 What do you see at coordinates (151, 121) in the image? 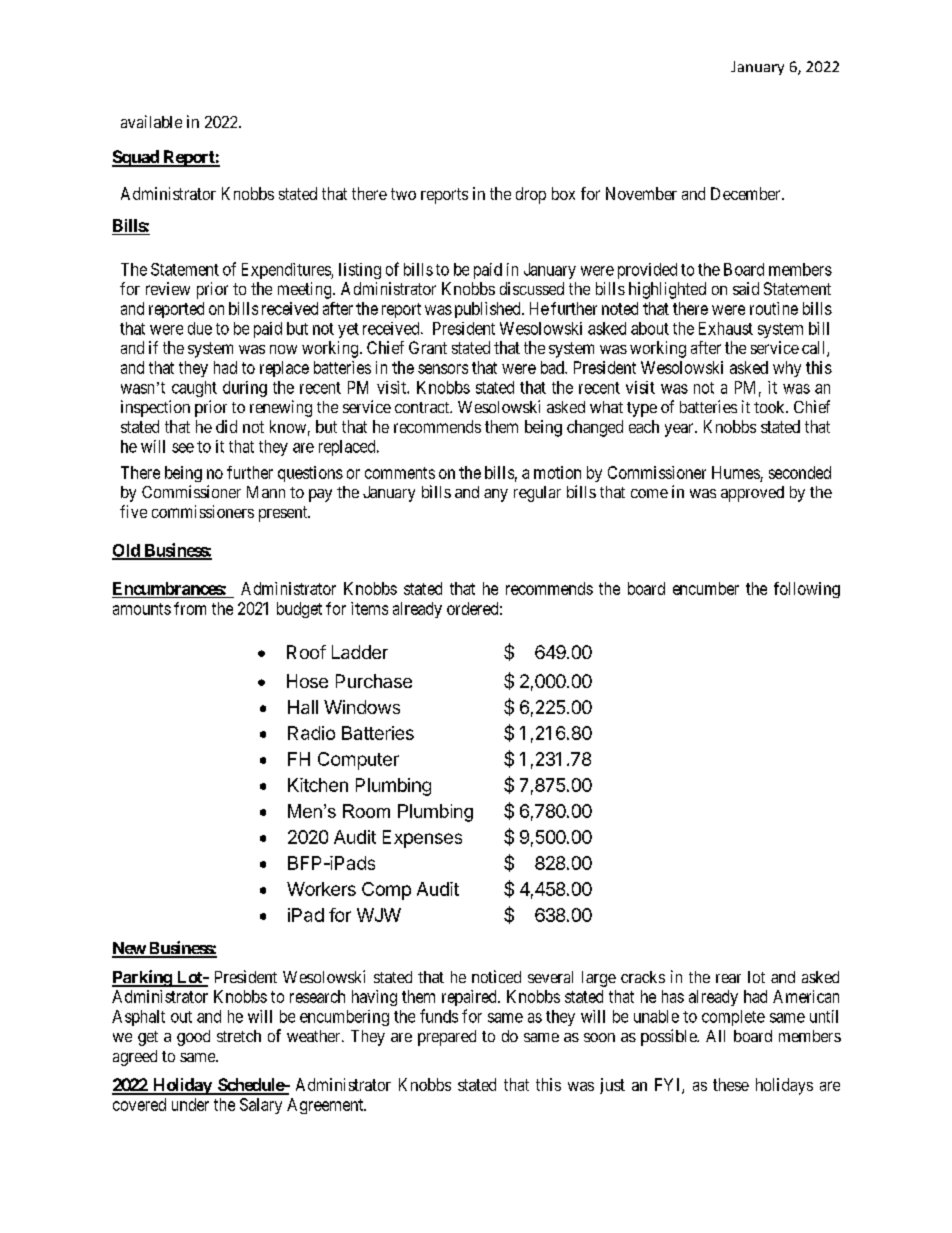
I see `available` at bounding box center [151, 121].
